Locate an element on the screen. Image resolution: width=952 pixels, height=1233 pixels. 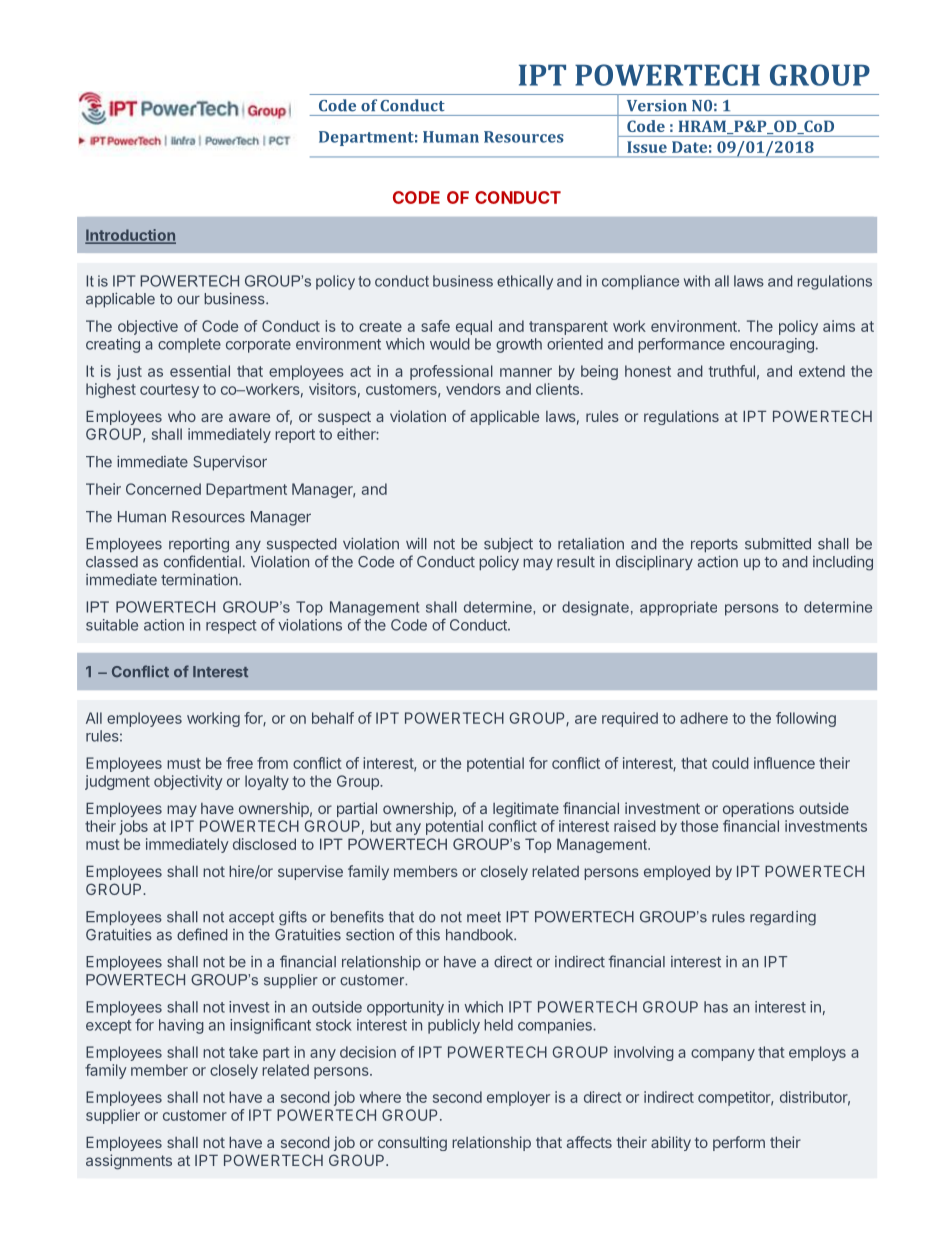
Introduction is located at coordinates (130, 236).
